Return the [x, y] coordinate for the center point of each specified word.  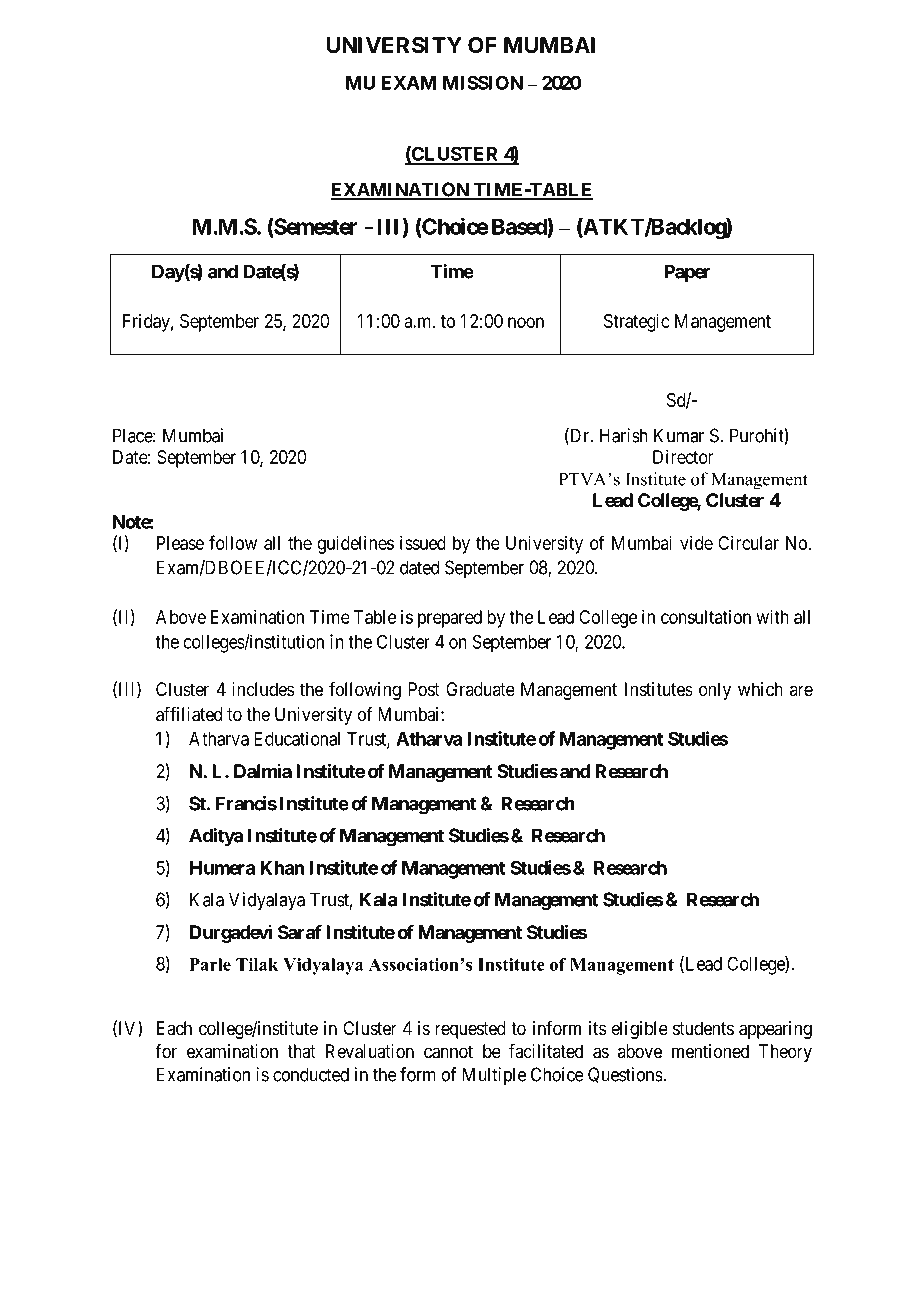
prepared [450, 619]
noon [526, 322]
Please [180, 543]
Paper [687, 273]
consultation [706, 617]
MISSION [483, 82]
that [301, 1051]
